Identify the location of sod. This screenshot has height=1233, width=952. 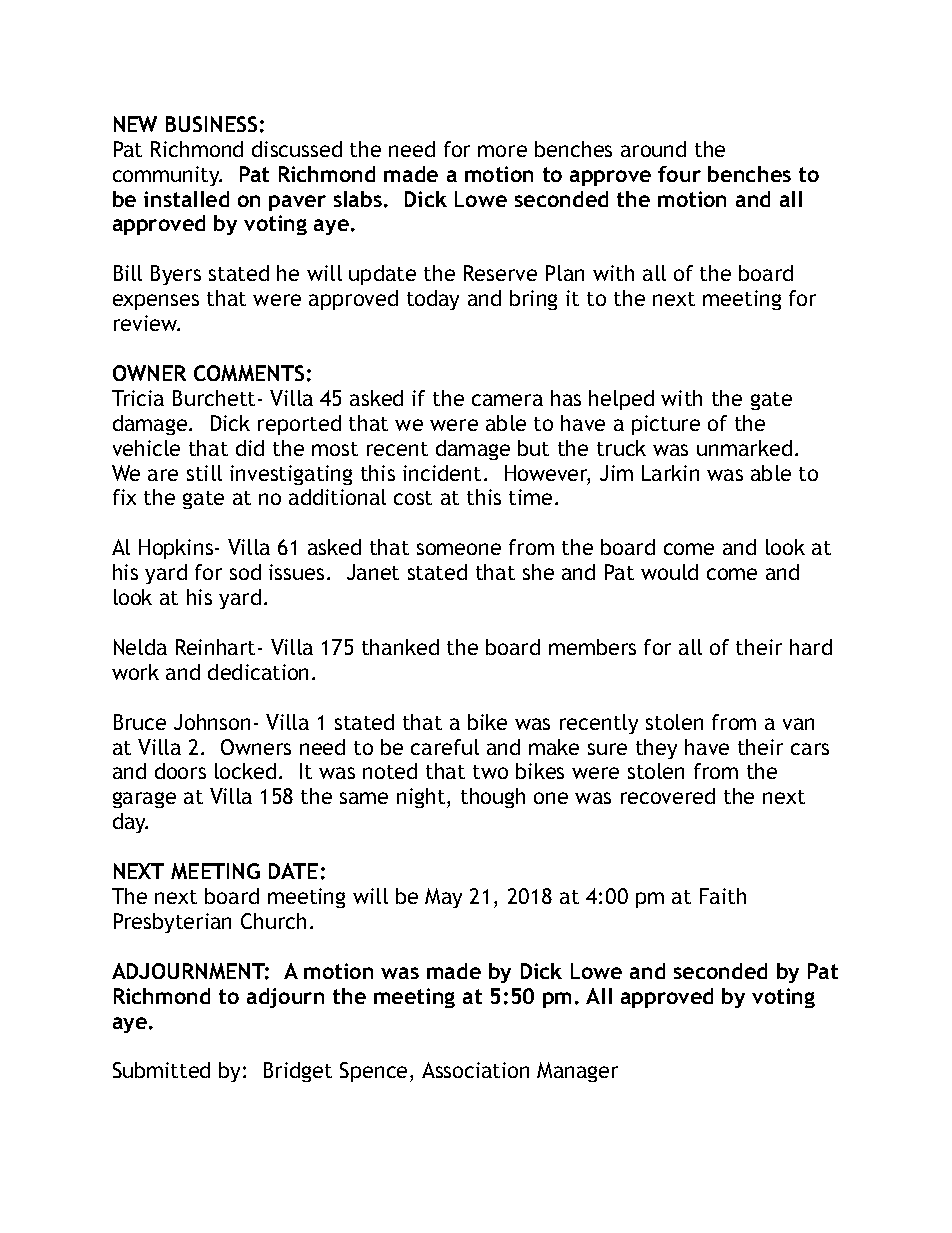
(245, 572).
